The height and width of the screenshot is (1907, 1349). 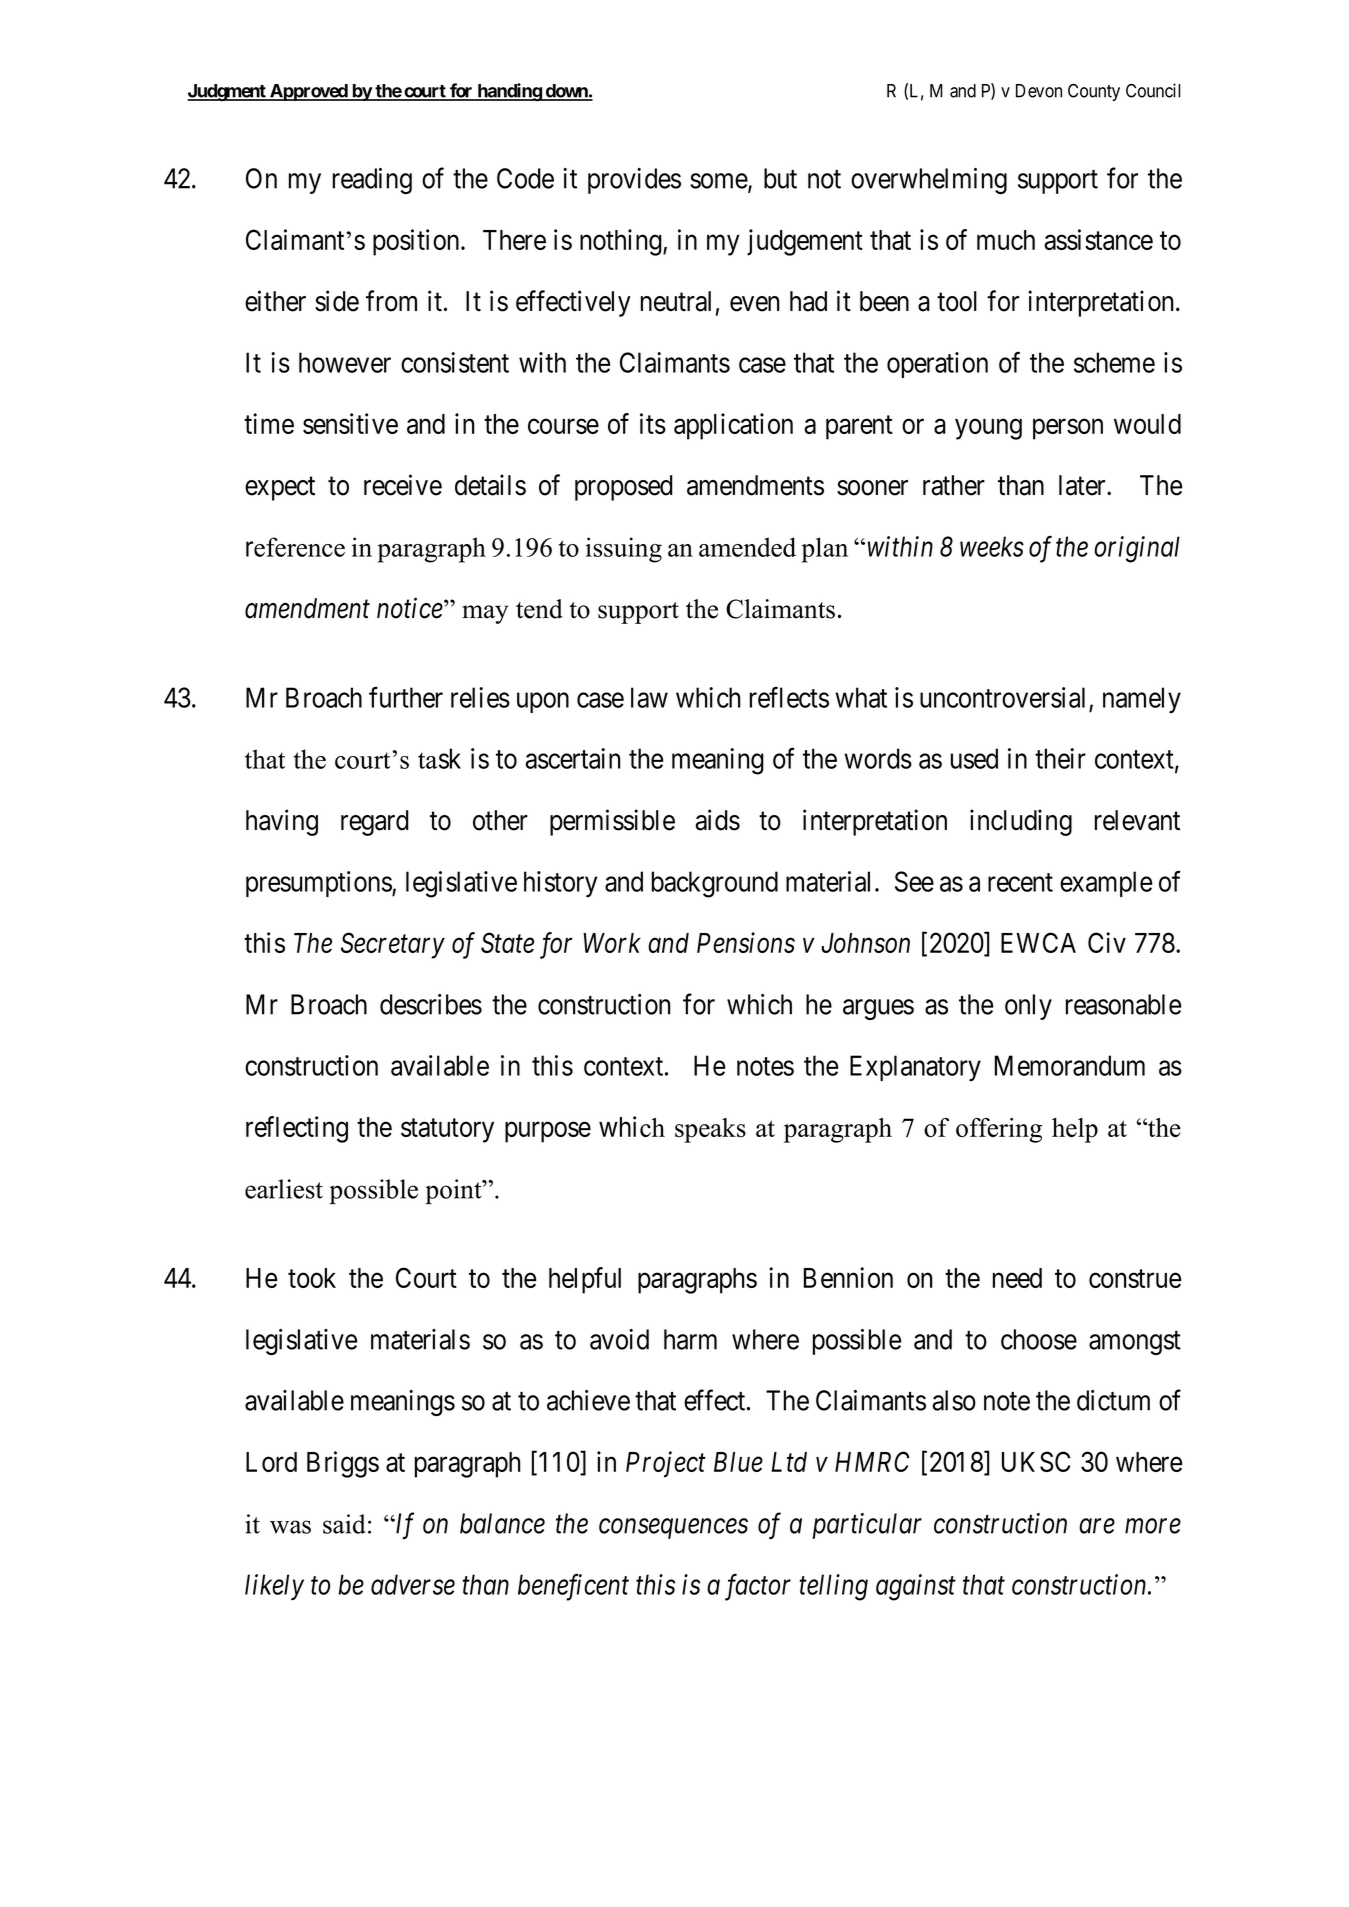 What do you see at coordinates (719, 182) in the screenshot?
I see `some` at bounding box center [719, 182].
